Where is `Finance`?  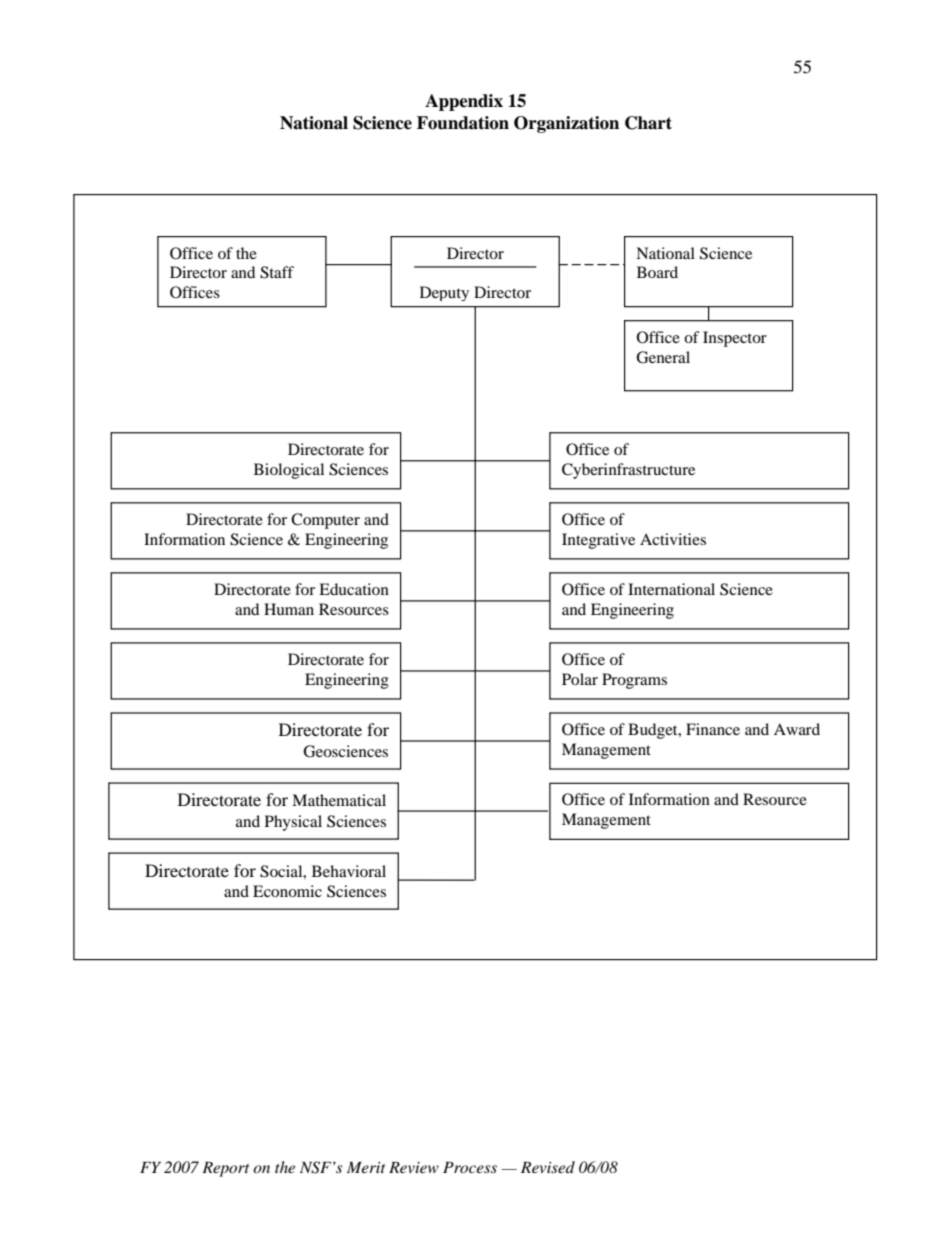
Finance is located at coordinates (713, 729).
